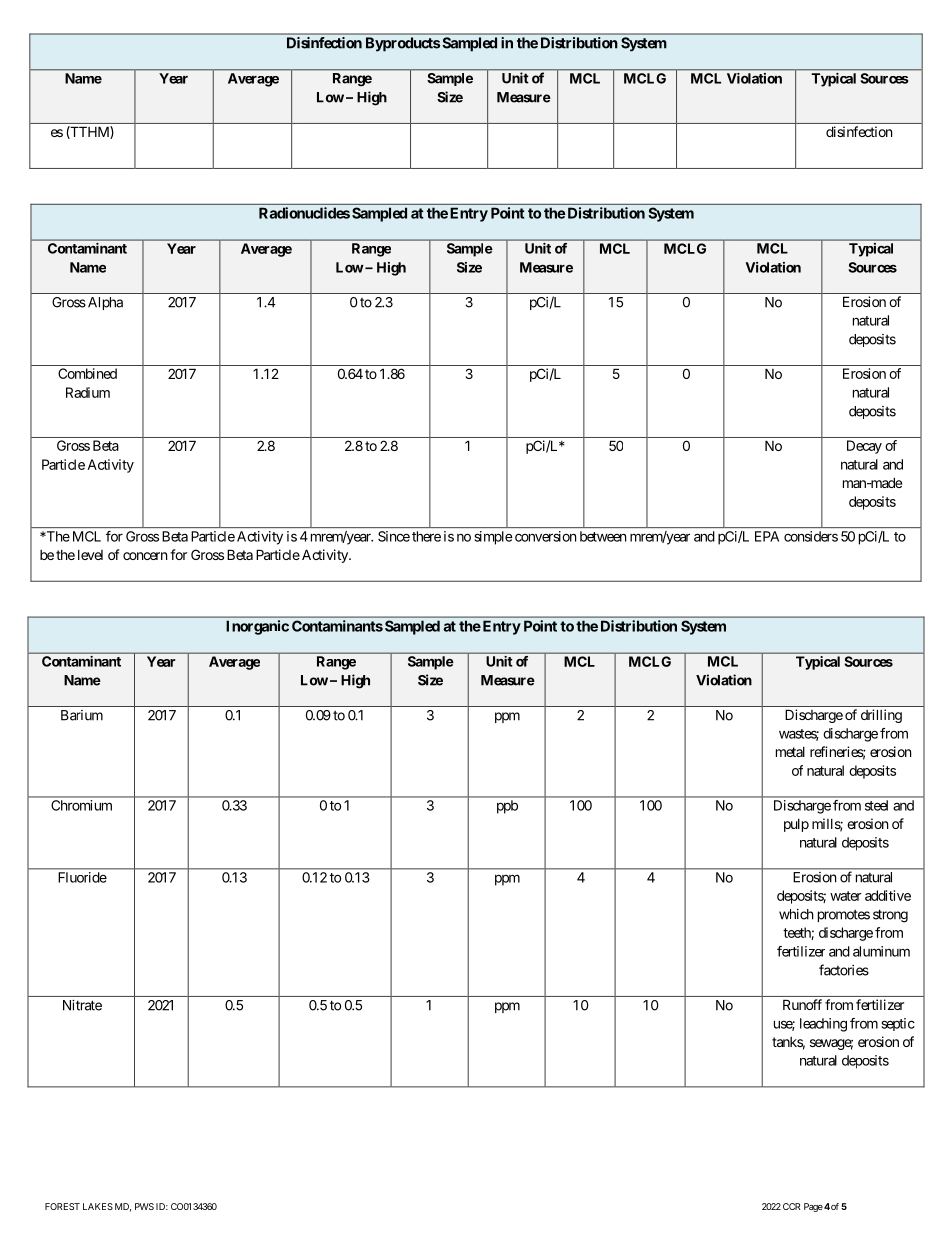 The height and width of the document is (1233, 952). Describe the element at coordinates (493, 538) in the document. I see `simple` at that location.
